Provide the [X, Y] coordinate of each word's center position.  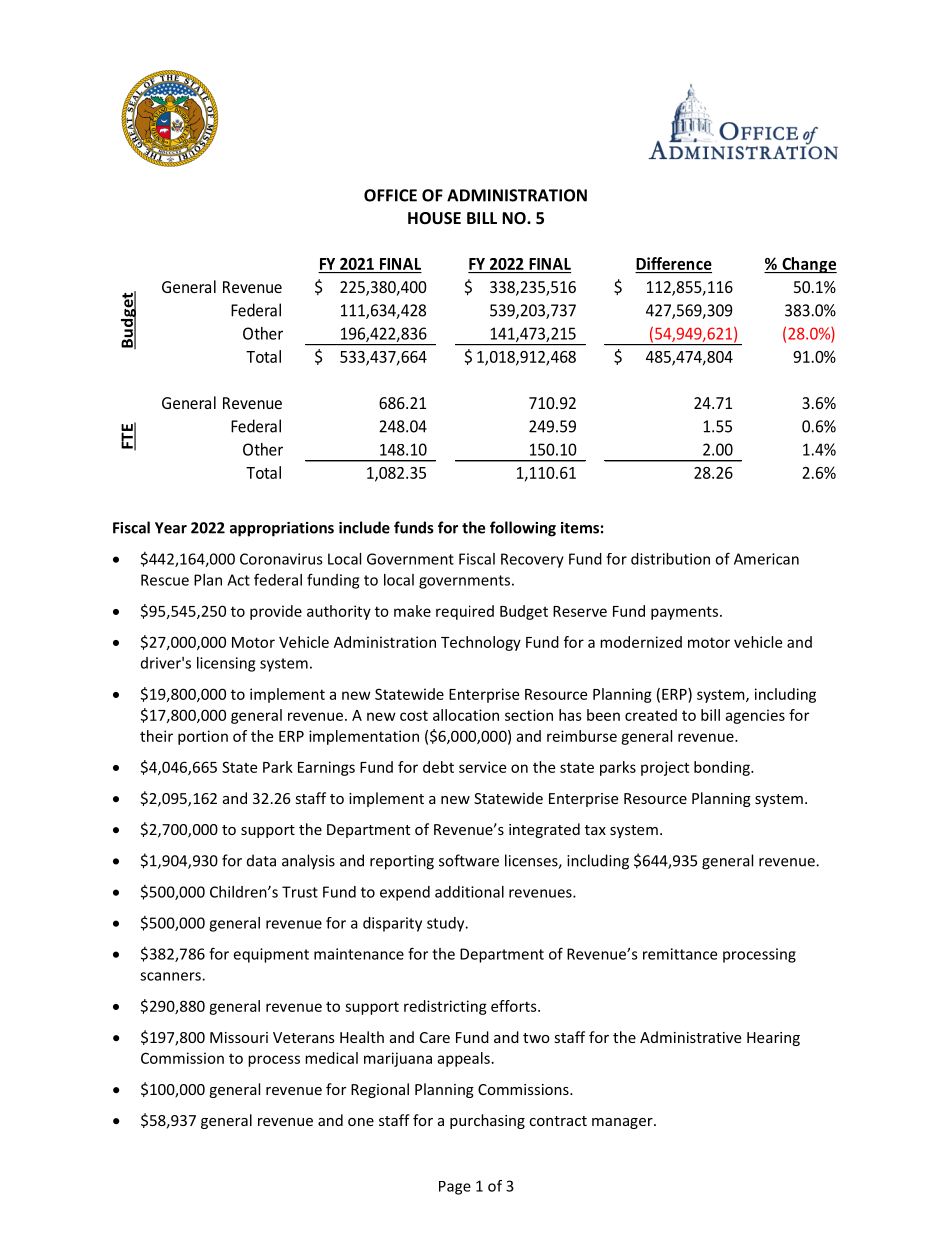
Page [455, 1188]
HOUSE [434, 218]
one [361, 1122]
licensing [226, 664]
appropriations [282, 529]
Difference [674, 263]
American [766, 559]
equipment [271, 955]
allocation [466, 715]
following [523, 529]
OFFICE [390, 195]
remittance [680, 954]
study [447, 924]
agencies [755, 716]
